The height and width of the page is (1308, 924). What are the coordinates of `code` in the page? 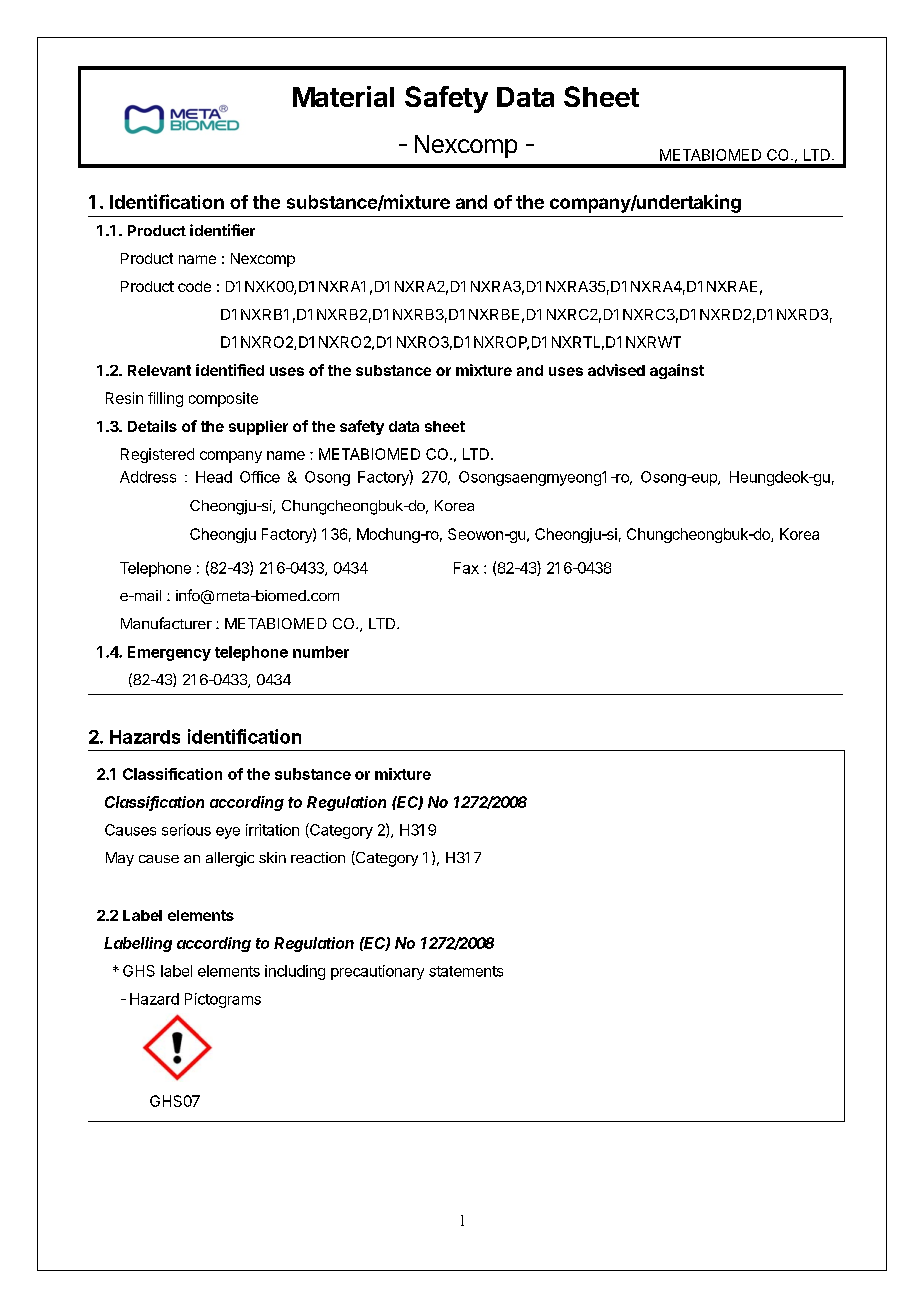 It's located at (194, 286).
